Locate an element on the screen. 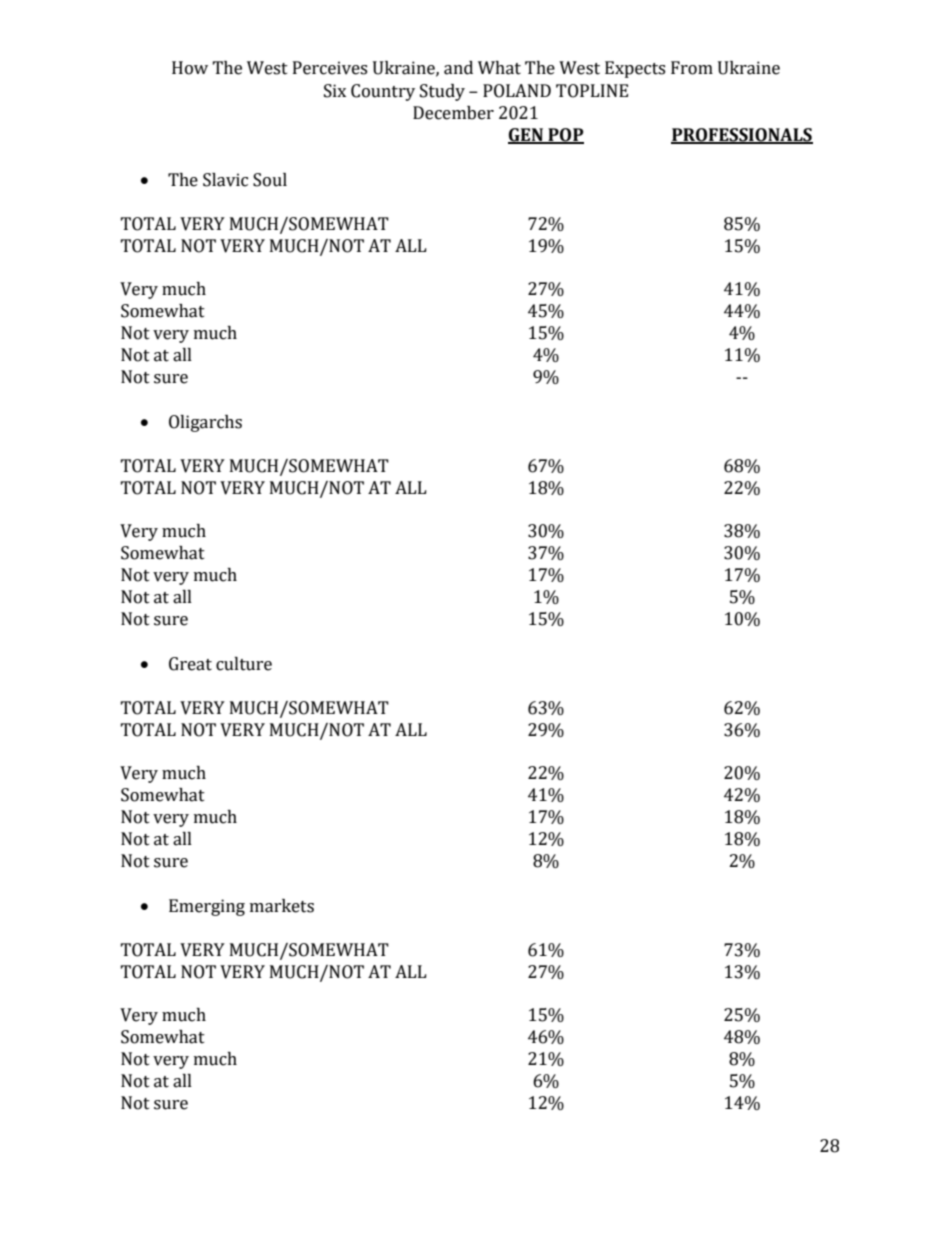  PROFESSIONALS is located at coordinates (742, 136).
